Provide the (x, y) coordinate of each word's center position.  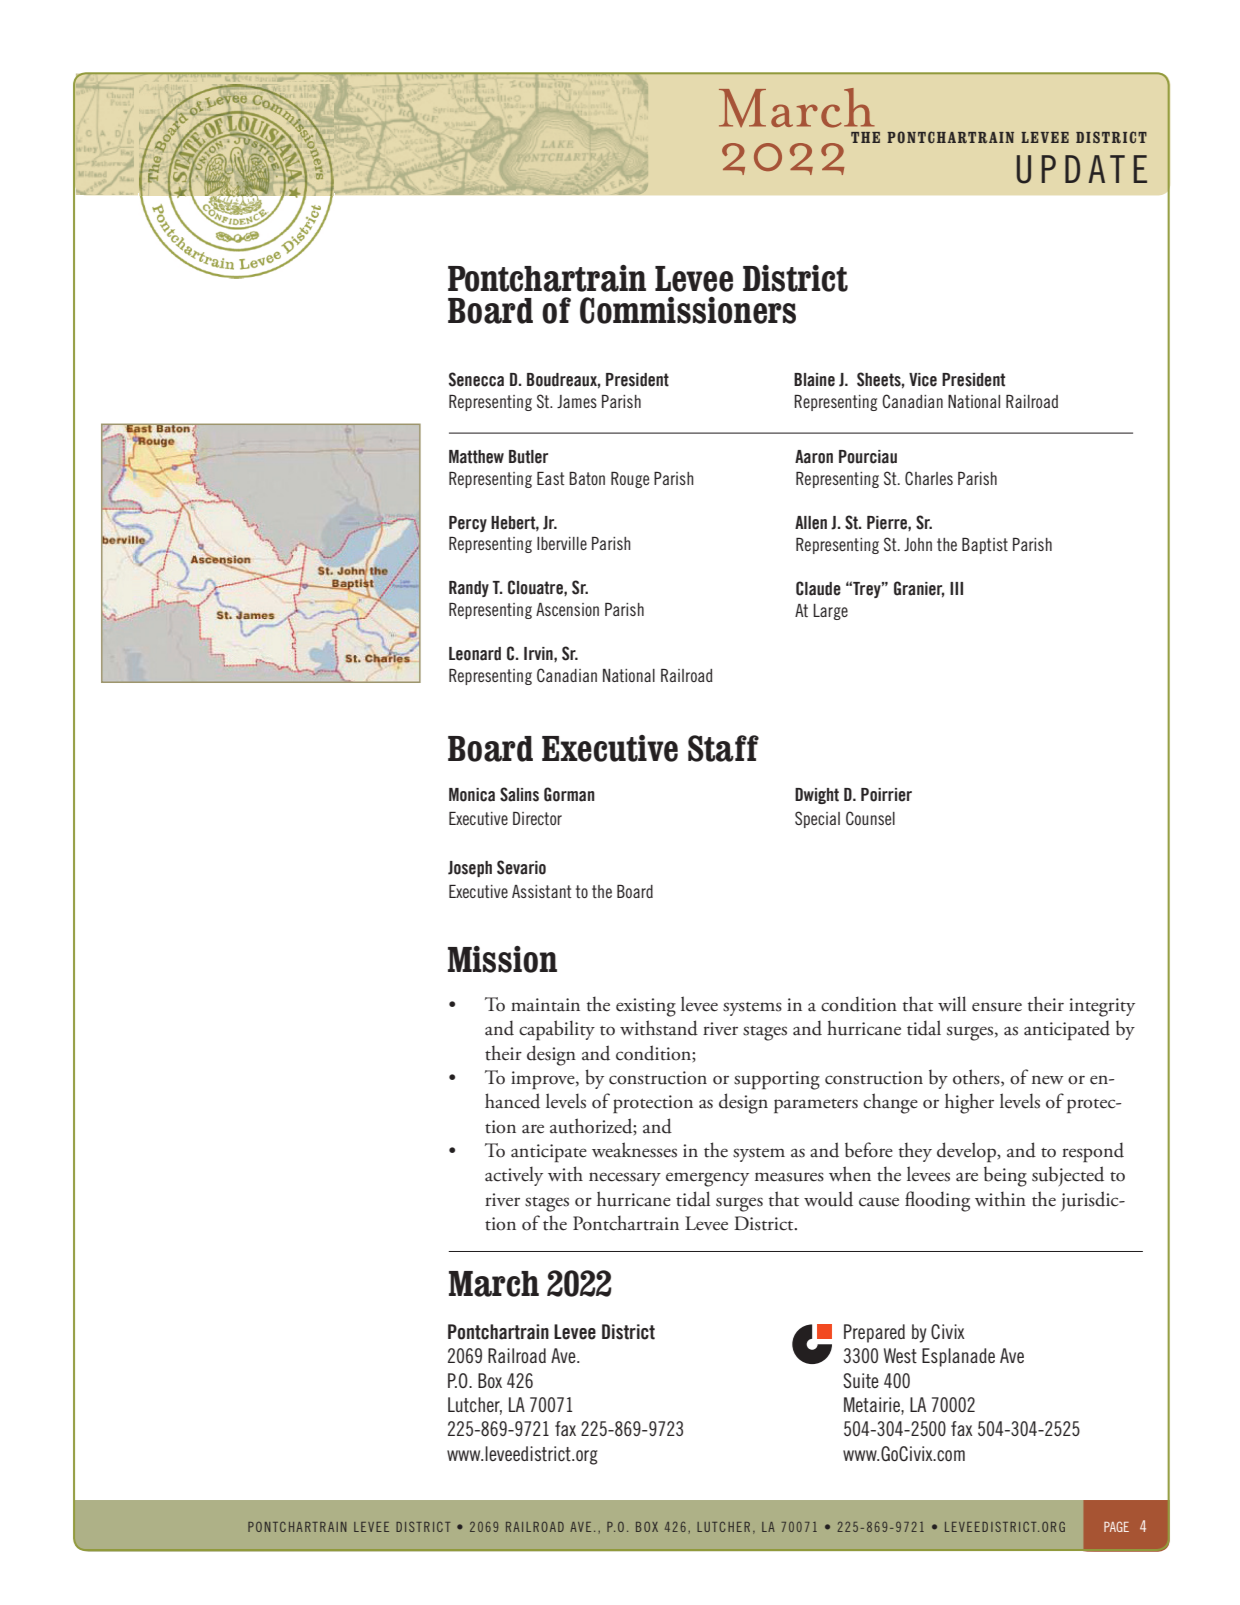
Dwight (817, 796)
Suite (861, 1380)
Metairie (873, 1406)
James (577, 401)
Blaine (814, 380)
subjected (1068, 1176)
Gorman (569, 794)
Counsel (870, 818)
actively (514, 1176)
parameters (816, 1106)
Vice (923, 380)
